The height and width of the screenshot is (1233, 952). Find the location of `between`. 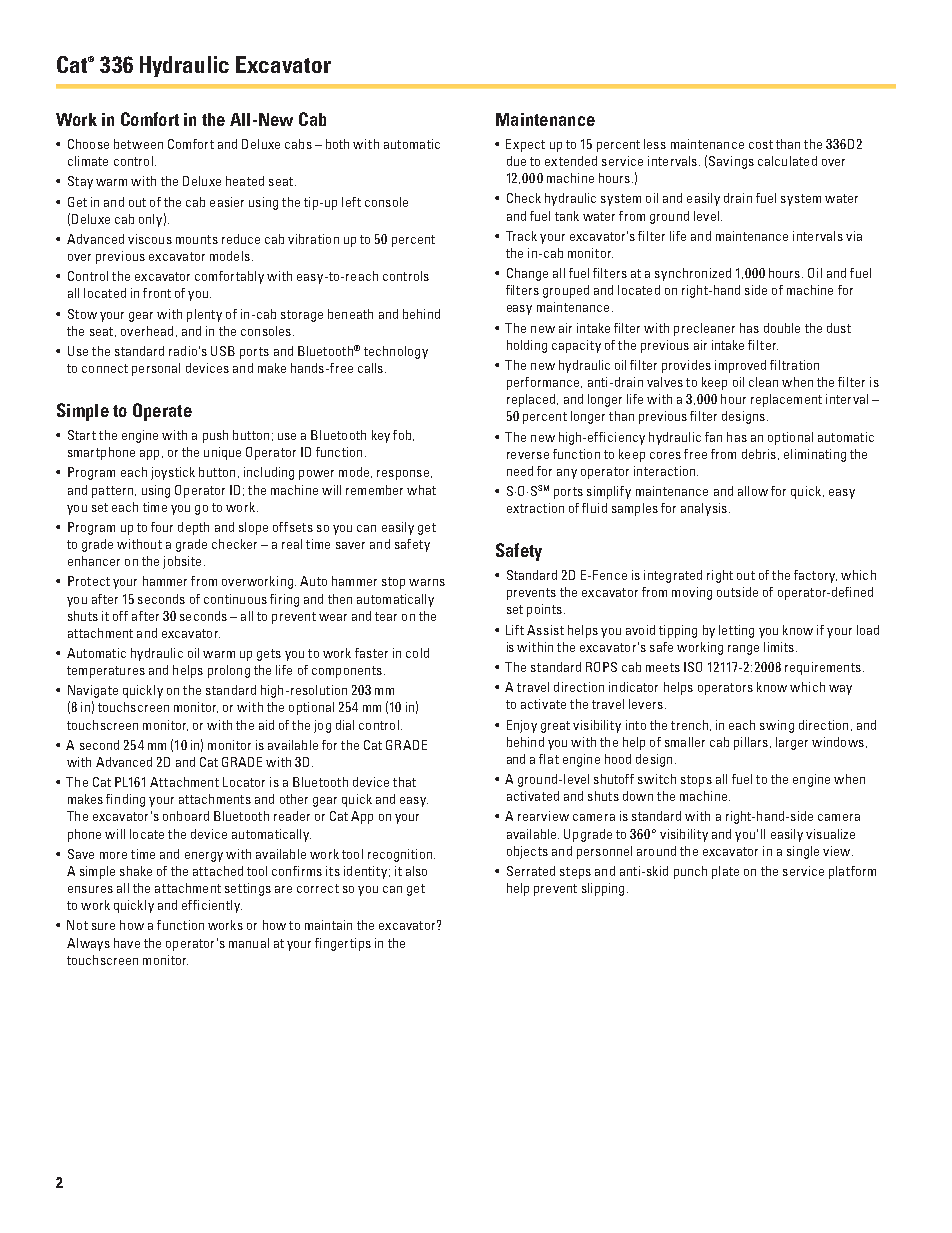

between is located at coordinates (138, 144).
